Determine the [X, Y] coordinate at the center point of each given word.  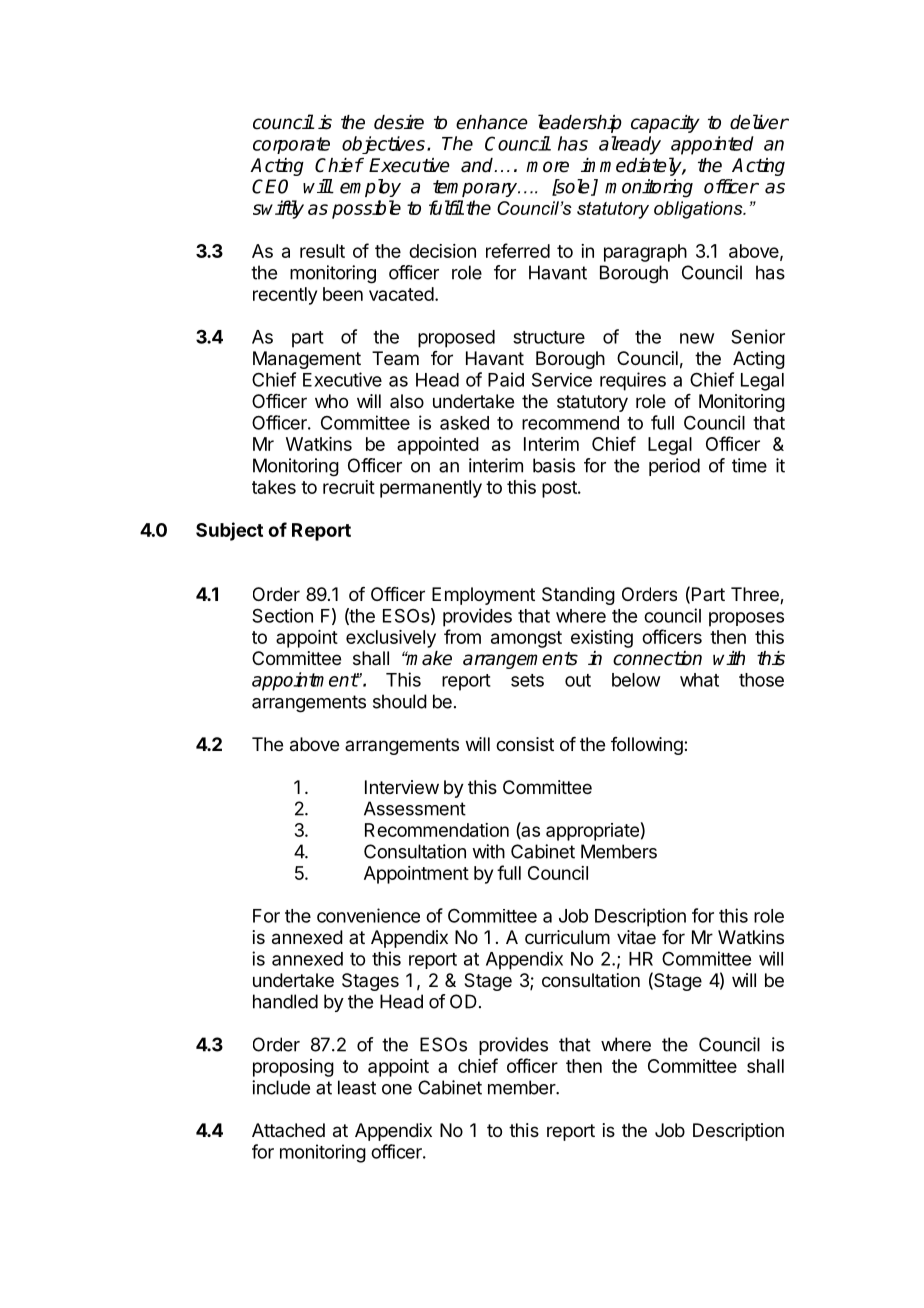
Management [307, 360]
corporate [291, 145]
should [400, 701]
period [674, 467]
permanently [431, 489]
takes [274, 487]
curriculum [567, 937]
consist [525, 744]
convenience [368, 915]
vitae [636, 937]
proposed [456, 339]
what [699, 680]
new [697, 338]
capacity [665, 124]
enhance [492, 122]
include [281, 1087]
